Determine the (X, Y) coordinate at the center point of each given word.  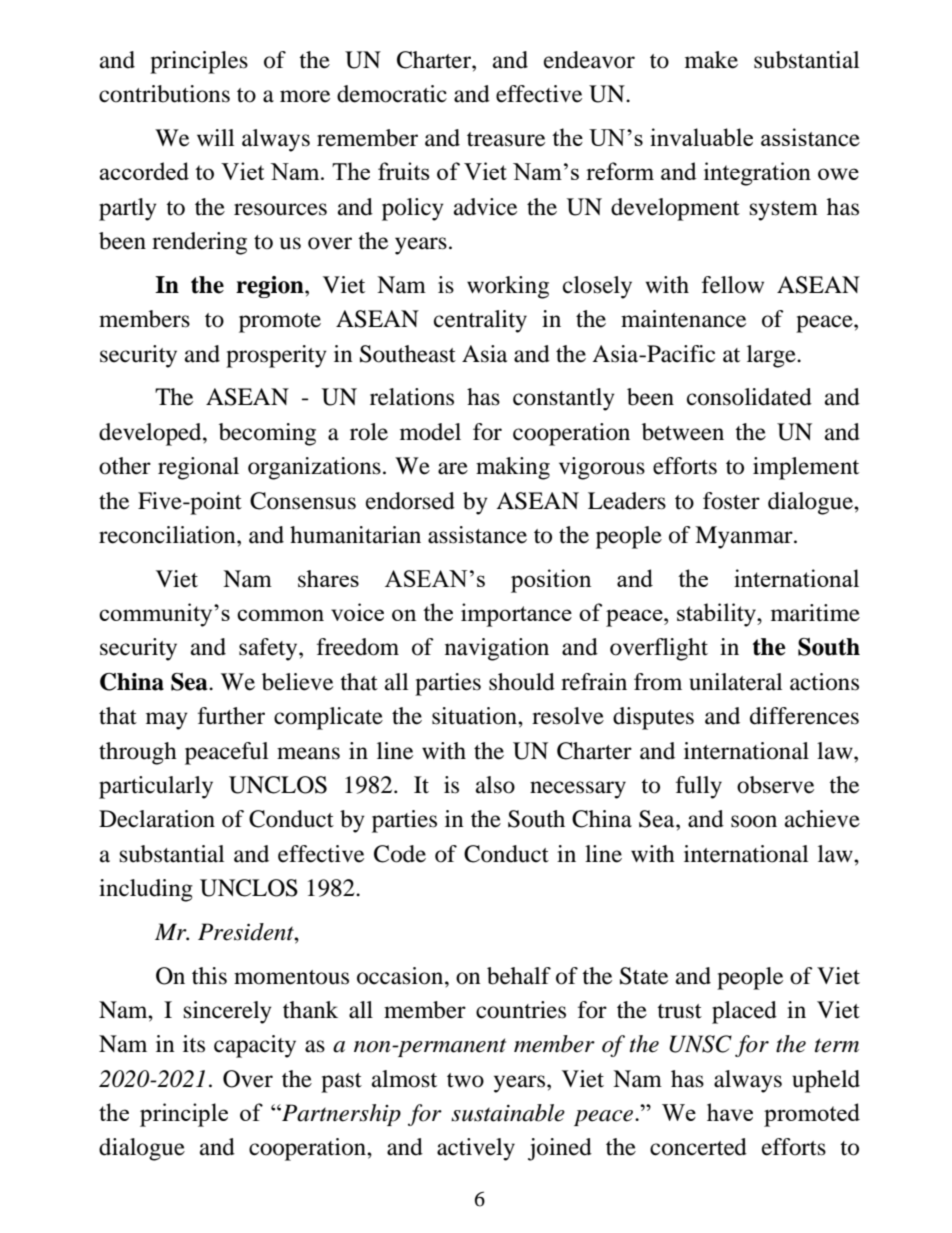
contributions (164, 94)
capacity (255, 1046)
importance (516, 615)
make (711, 60)
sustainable (508, 1113)
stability (718, 615)
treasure (506, 139)
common (280, 615)
